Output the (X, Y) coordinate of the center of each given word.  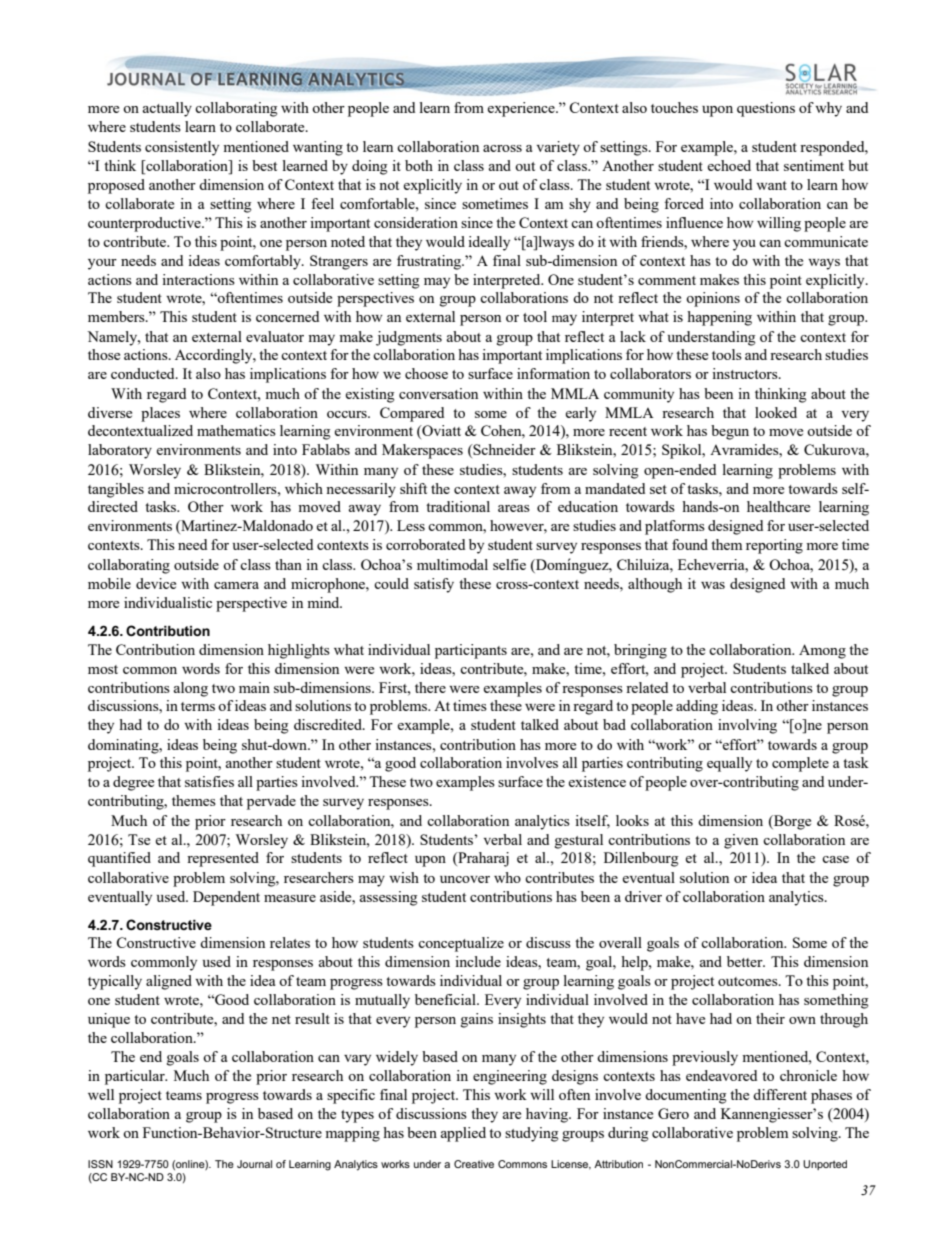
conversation (438, 393)
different (780, 1094)
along (191, 689)
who (507, 877)
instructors (746, 373)
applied (463, 1134)
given (741, 841)
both (419, 165)
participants (471, 651)
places (160, 414)
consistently (182, 148)
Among (822, 651)
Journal (254, 1164)
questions (766, 109)
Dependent (226, 898)
